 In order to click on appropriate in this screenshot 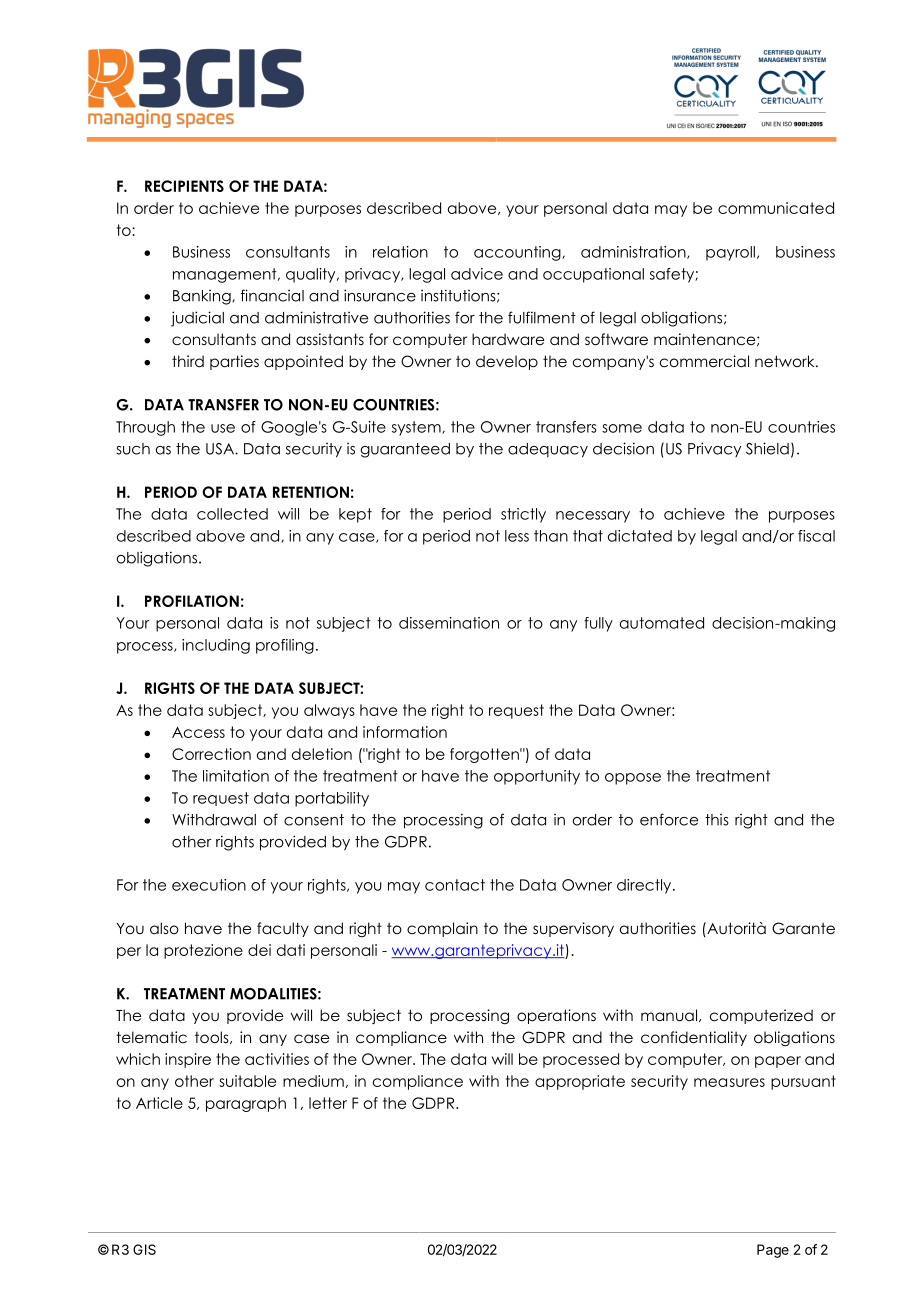, I will do `click(580, 1082)`.
